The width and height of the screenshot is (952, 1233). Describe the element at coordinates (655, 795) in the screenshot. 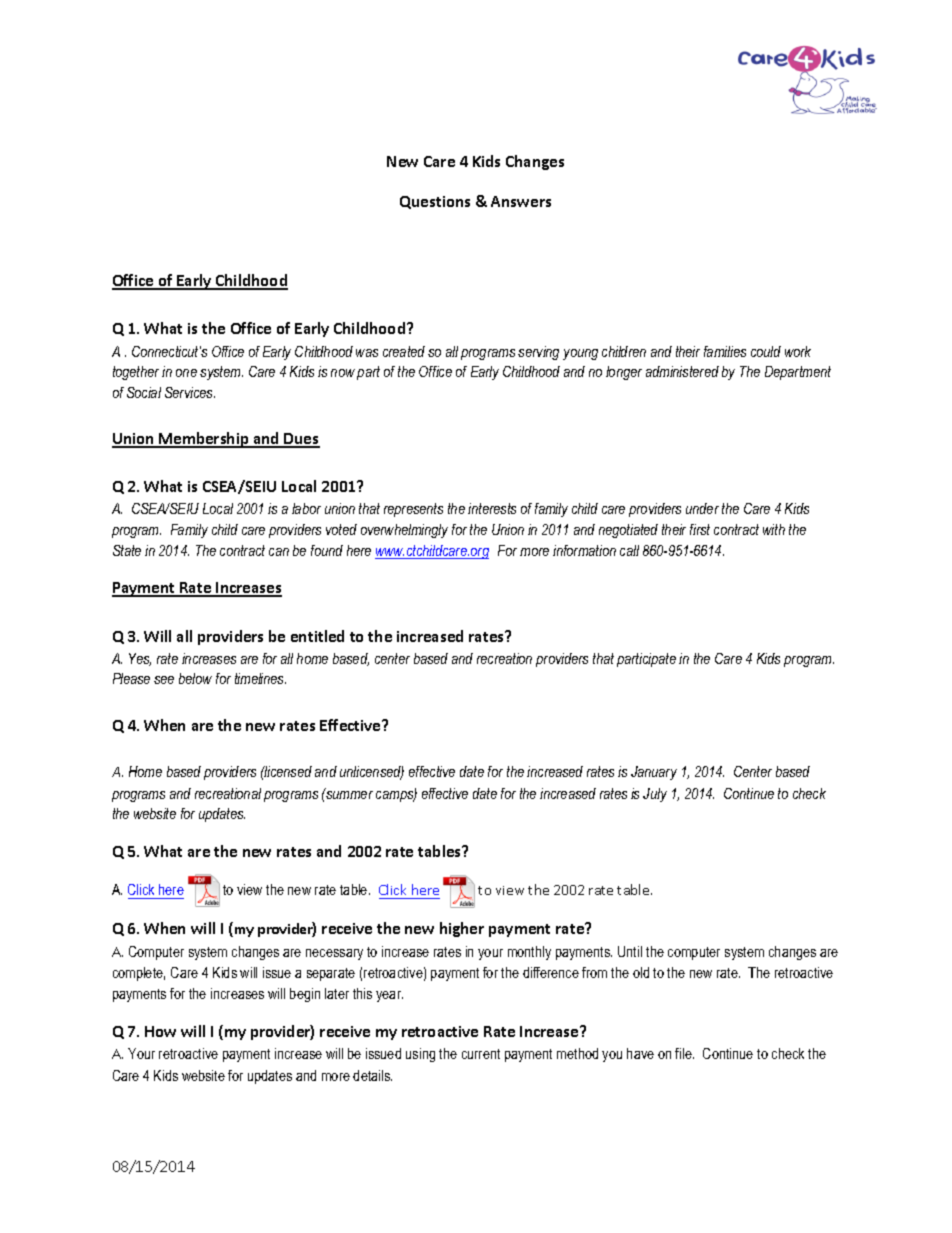

I see `July` at that location.
